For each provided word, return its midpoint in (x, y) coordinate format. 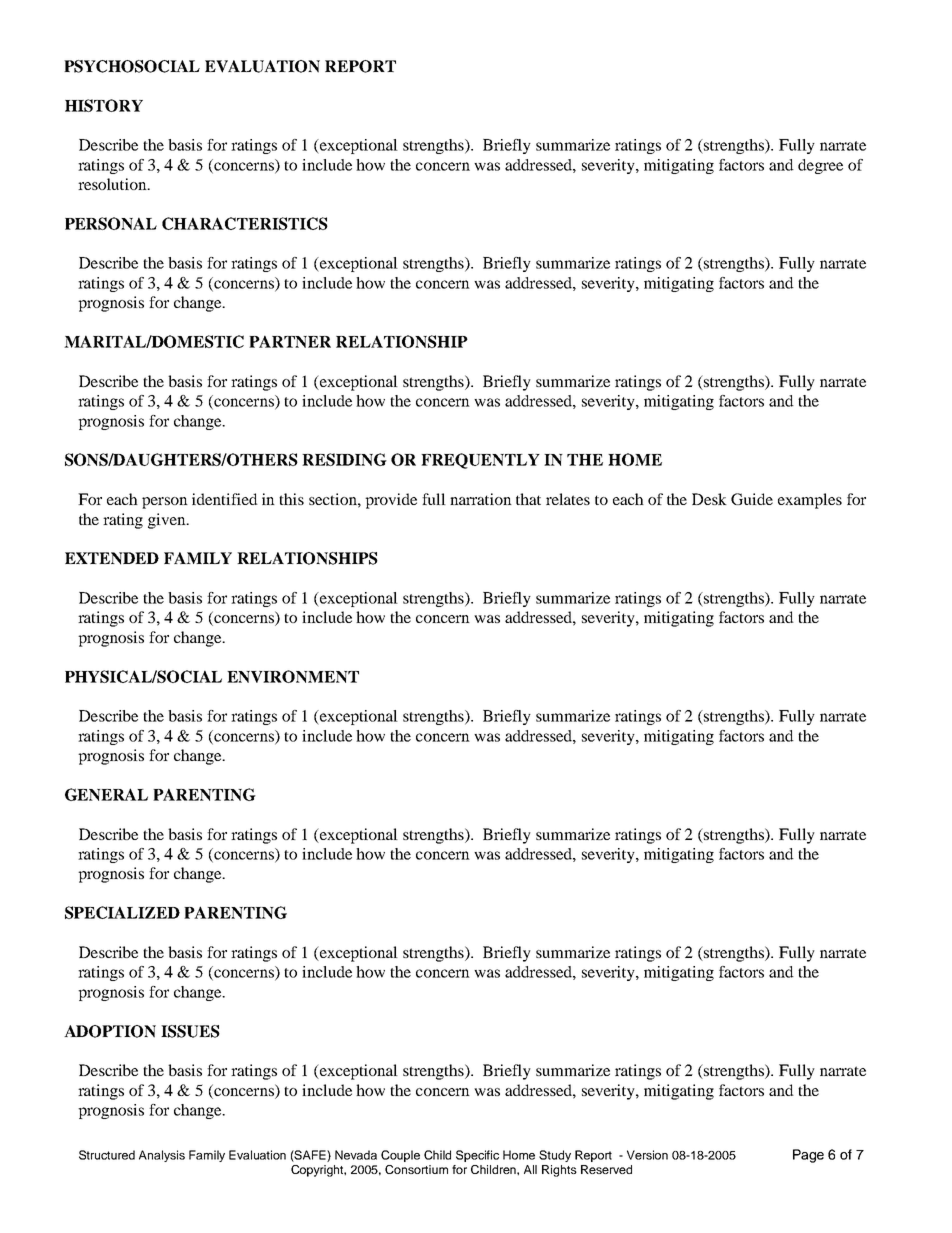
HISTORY (104, 105)
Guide (752, 499)
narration (481, 499)
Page (808, 1156)
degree (820, 166)
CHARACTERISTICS (245, 223)
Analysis (162, 1156)
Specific (477, 1156)
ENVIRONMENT (293, 676)
